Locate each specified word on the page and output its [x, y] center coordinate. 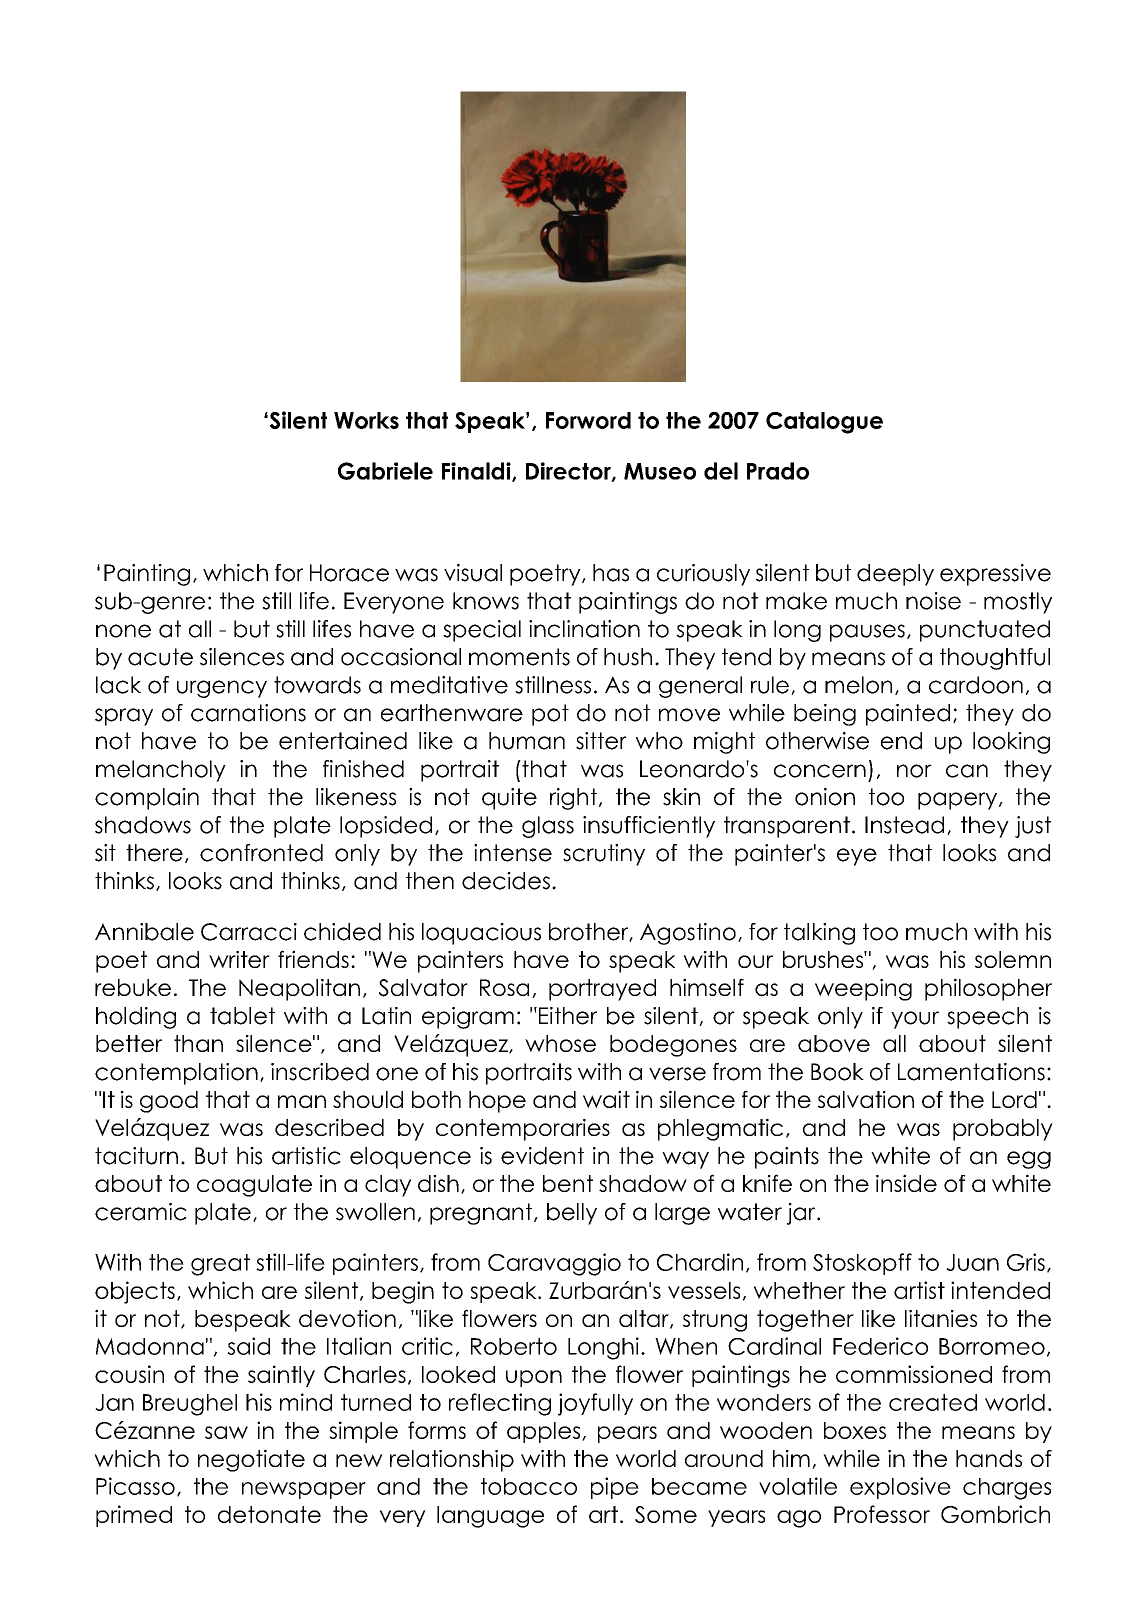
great [220, 1265]
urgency [222, 689]
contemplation [176, 1074]
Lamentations [971, 1072]
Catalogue [824, 423]
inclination [584, 629]
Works [366, 420]
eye [857, 857]
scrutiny [604, 855]
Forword [588, 420]
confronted [261, 853]
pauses [867, 633]
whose [560, 1043]
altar [645, 1319]
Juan [972, 1262]
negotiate [251, 1460]
